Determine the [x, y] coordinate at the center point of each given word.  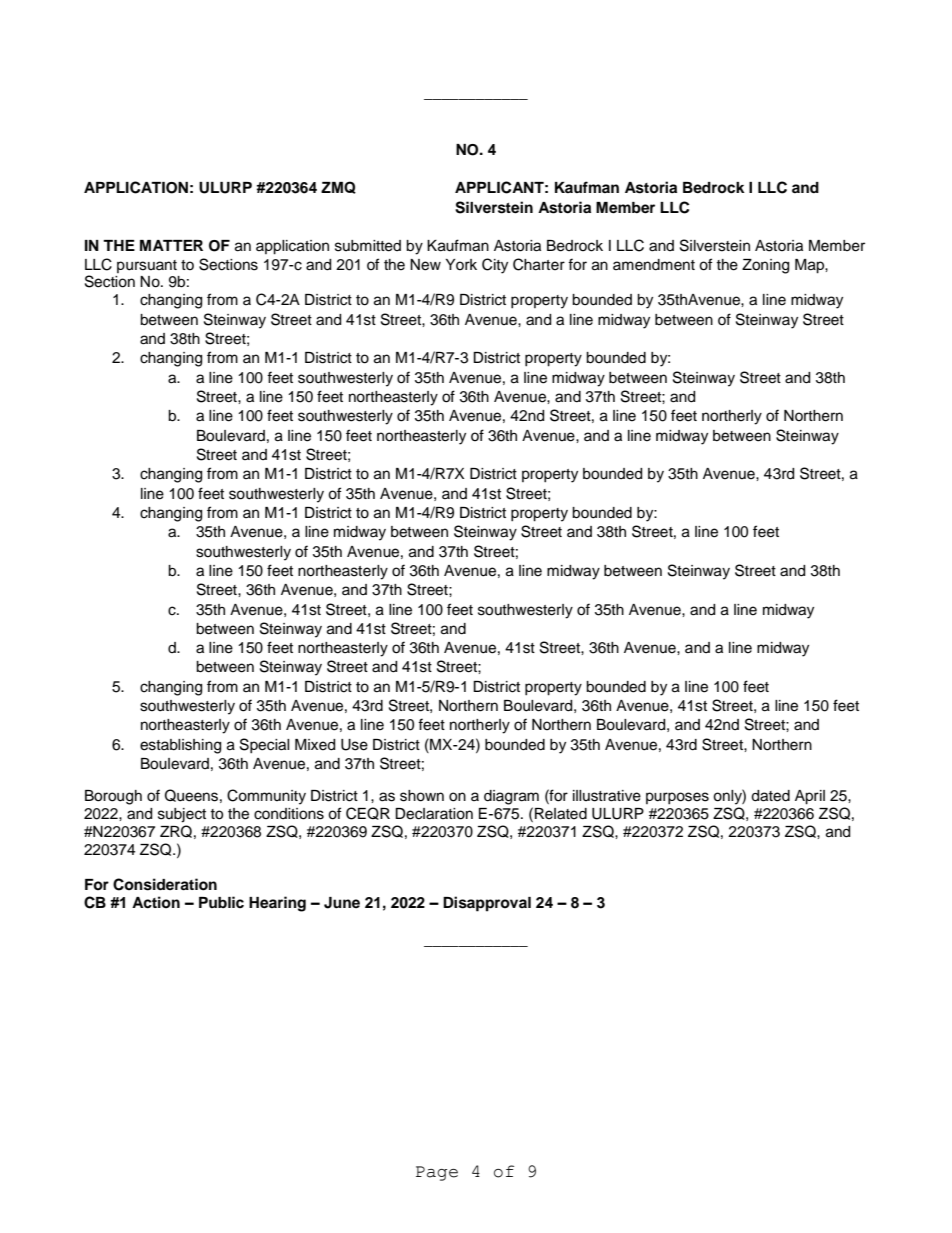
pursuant [147, 266]
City [495, 266]
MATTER [171, 245]
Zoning [765, 266]
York [461, 264]
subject [182, 815]
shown [422, 796]
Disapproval [487, 904]
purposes [677, 798]
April [810, 797]
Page [437, 1173]
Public [221, 902]
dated [770, 796]
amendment [654, 265]
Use [354, 745]
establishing [180, 746]
